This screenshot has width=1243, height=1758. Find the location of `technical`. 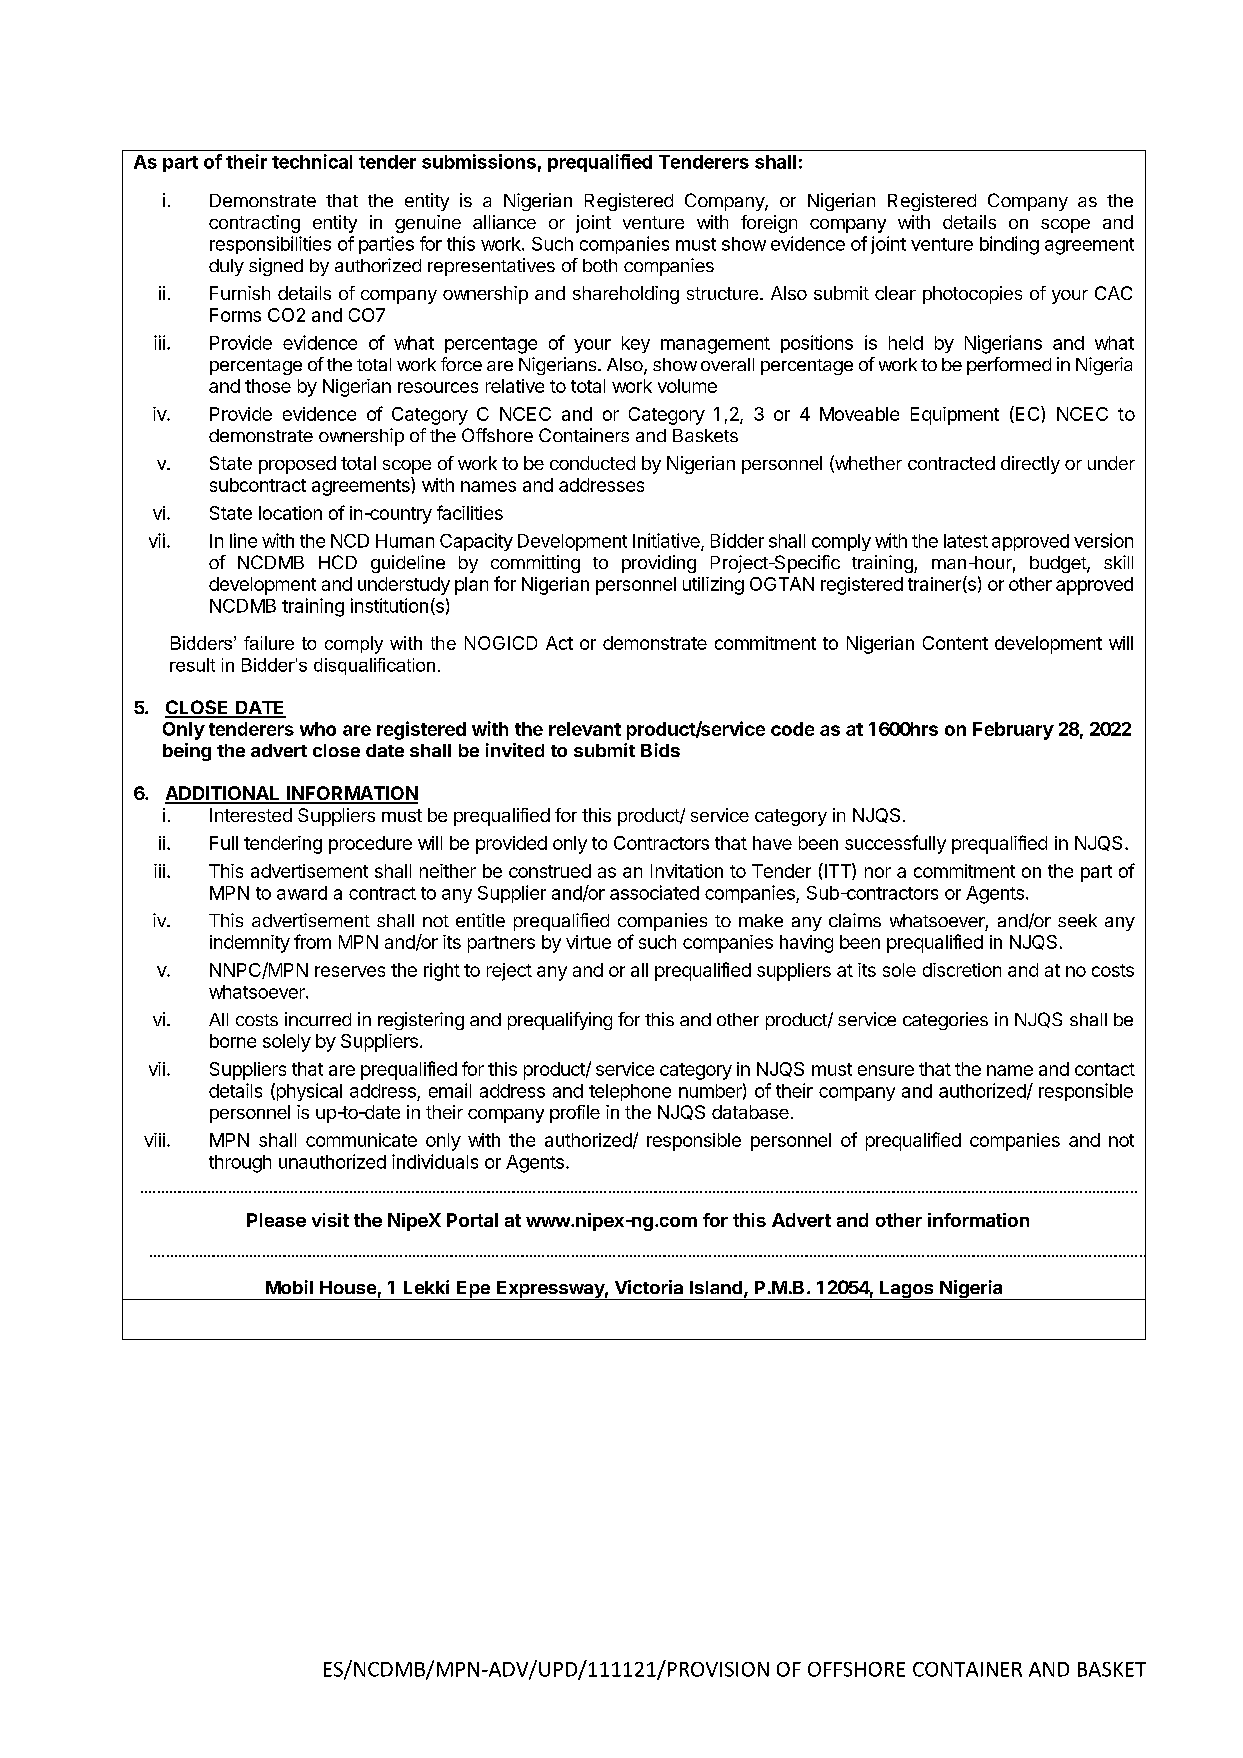

technical is located at coordinates (312, 161).
